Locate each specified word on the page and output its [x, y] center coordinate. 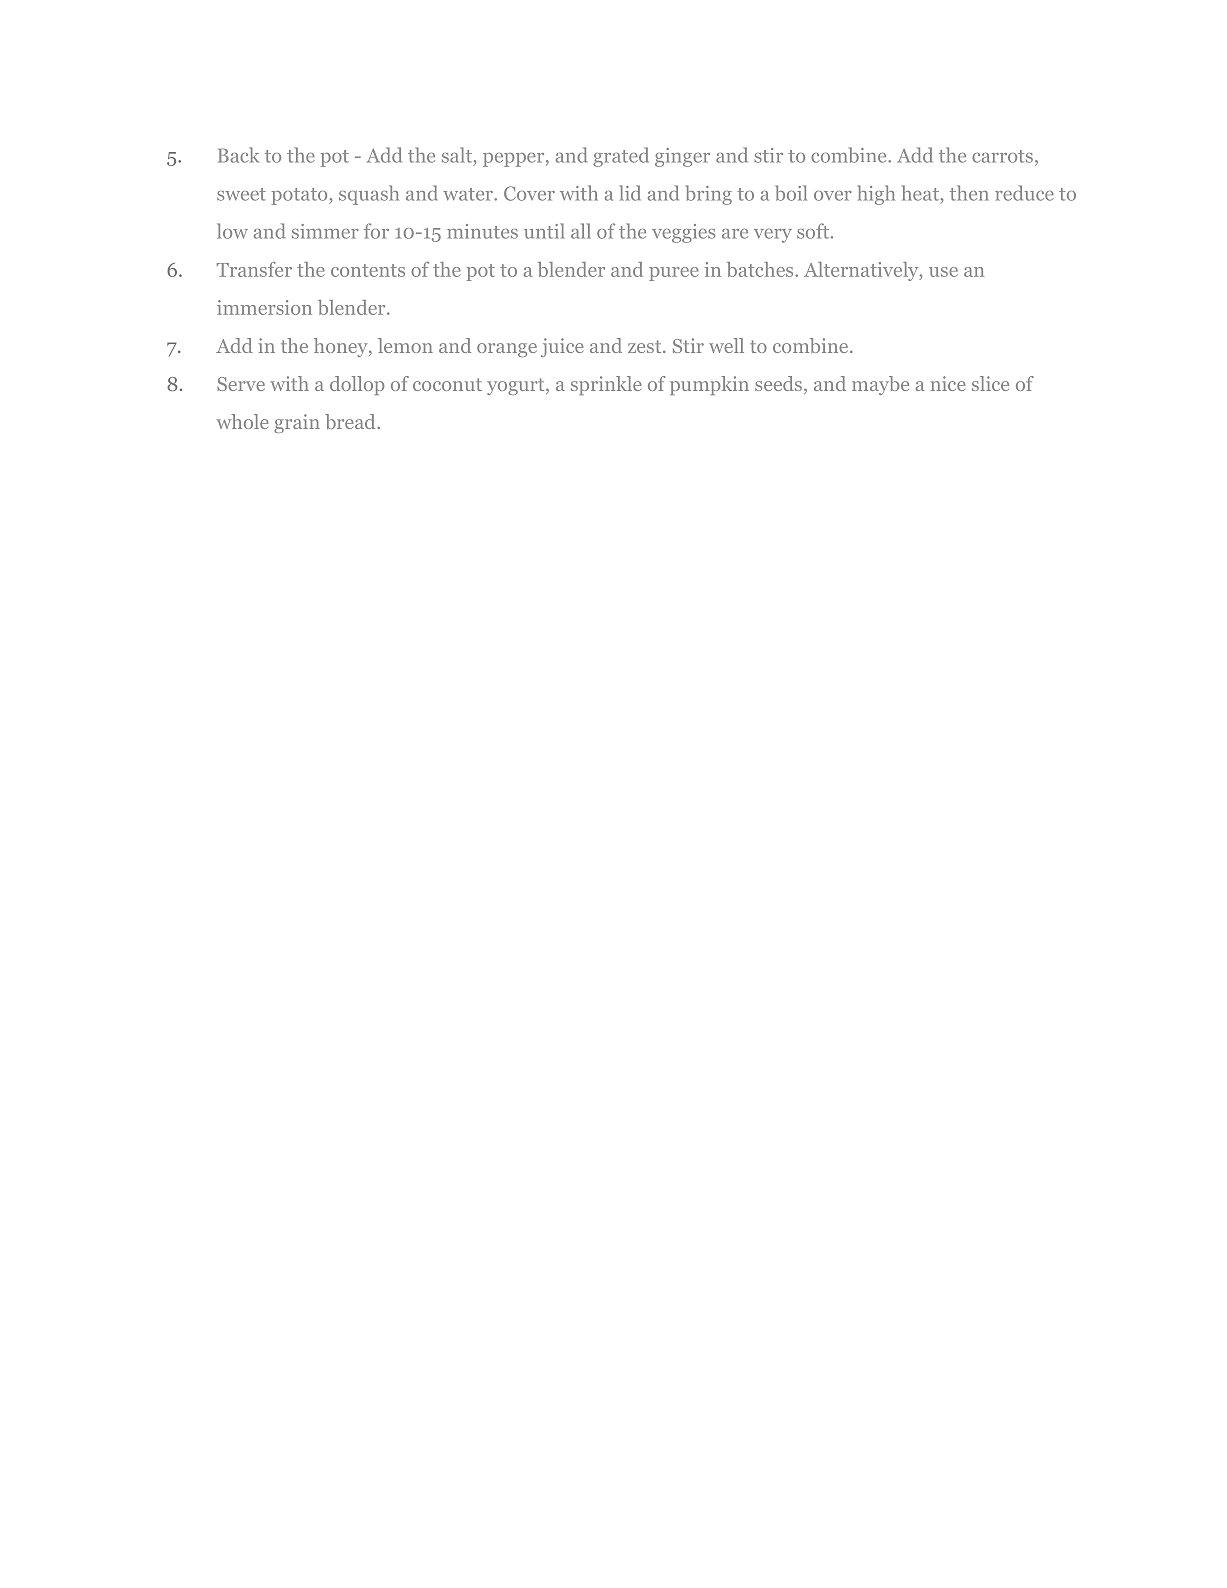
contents [368, 270]
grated [621, 157]
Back [238, 155]
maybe [880, 385]
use [943, 272]
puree [674, 274]
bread [351, 421]
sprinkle [606, 385]
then [969, 193]
